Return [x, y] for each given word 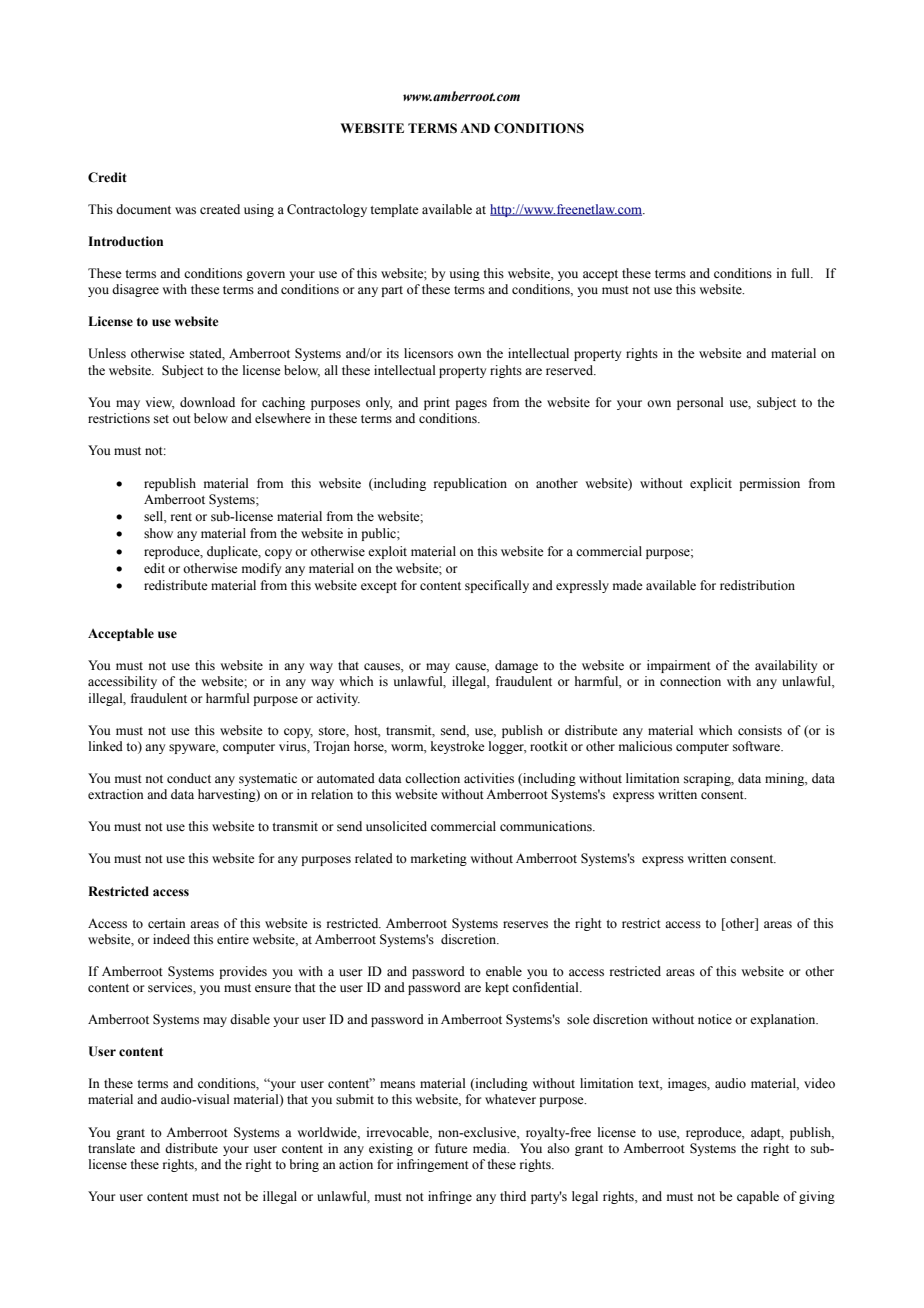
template [394, 210]
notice [715, 1019]
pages [471, 405]
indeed [171, 939]
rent [181, 517]
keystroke [458, 747]
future [451, 1148]
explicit [711, 484]
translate [111, 1148]
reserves [525, 925]
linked [106, 746]
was [185, 211]
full [801, 273]
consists [760, 730]
